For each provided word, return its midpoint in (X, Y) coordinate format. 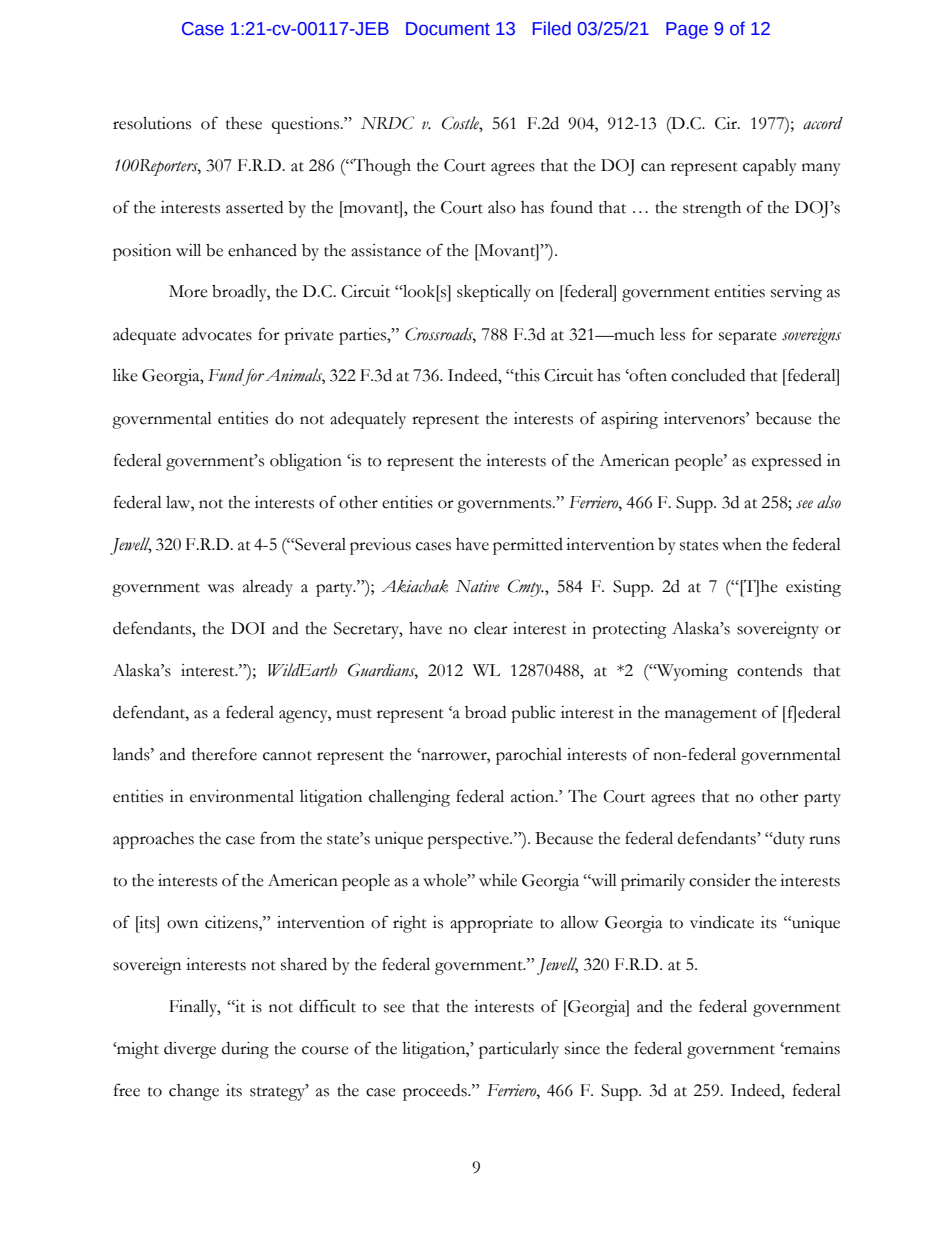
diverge (190, 1050)
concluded (708, 375)
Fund (226, 375)
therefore (224, 754)
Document (448, 29)
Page (687, 30)
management (711, 716)
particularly (519, 1050)
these (244, 123)
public (533, 714)
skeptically (494, 293)
